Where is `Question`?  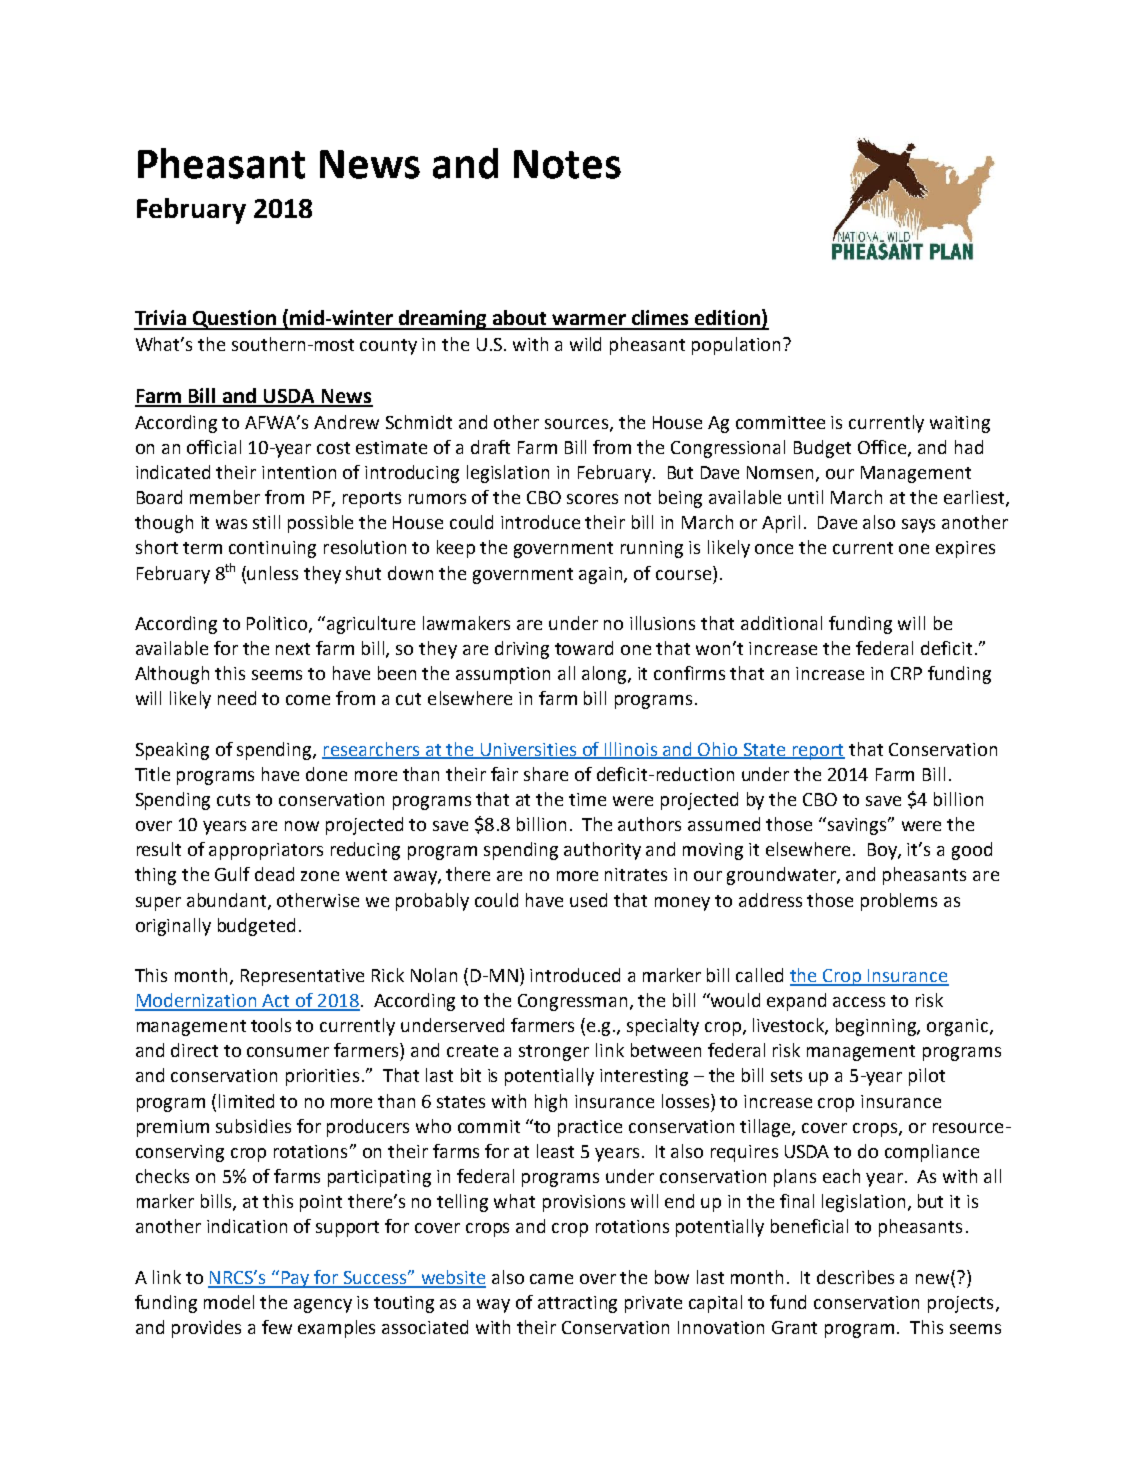 Question is located at coordinates (234, 320).
